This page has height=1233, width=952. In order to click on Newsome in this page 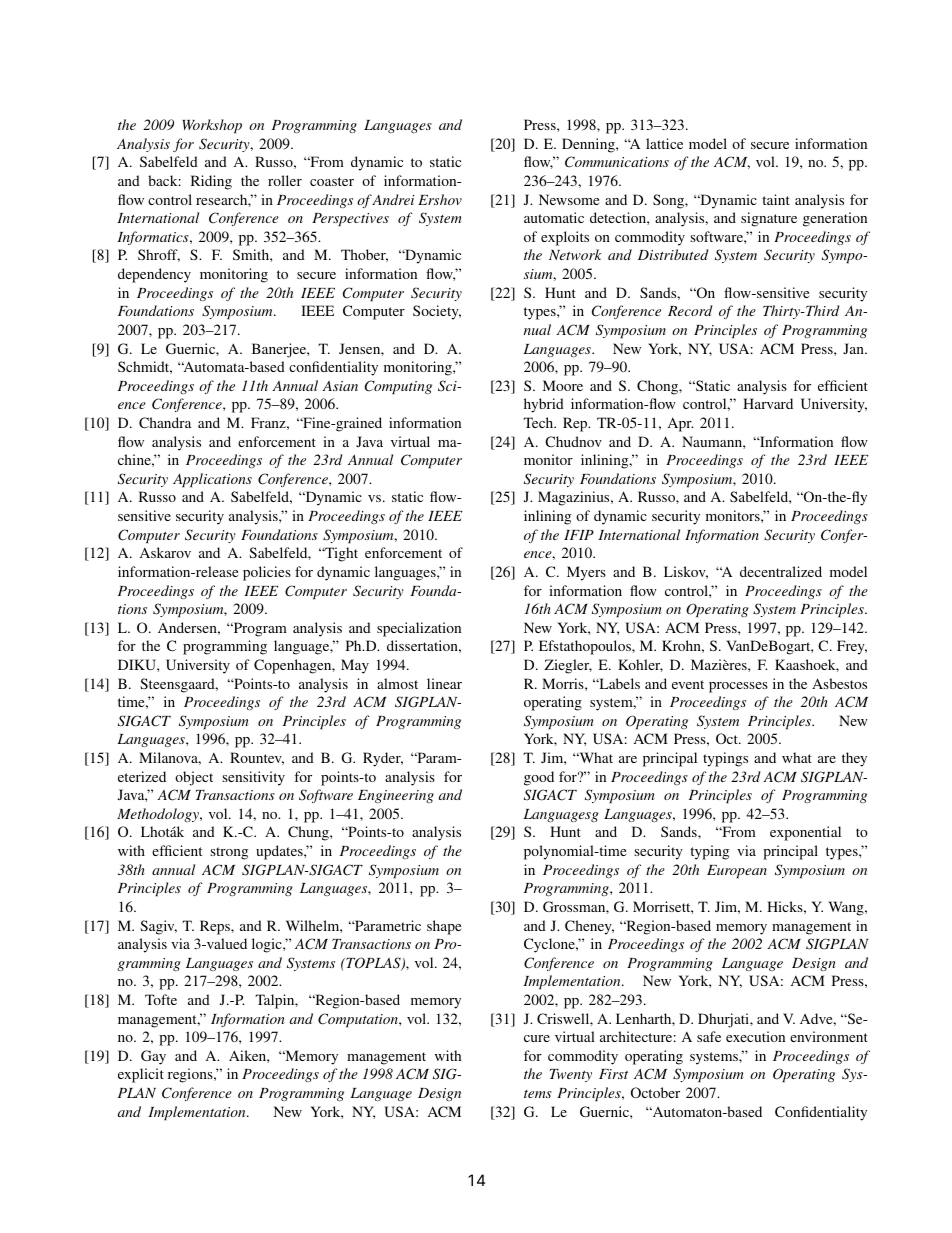, I will do `click(569, 199)`.
